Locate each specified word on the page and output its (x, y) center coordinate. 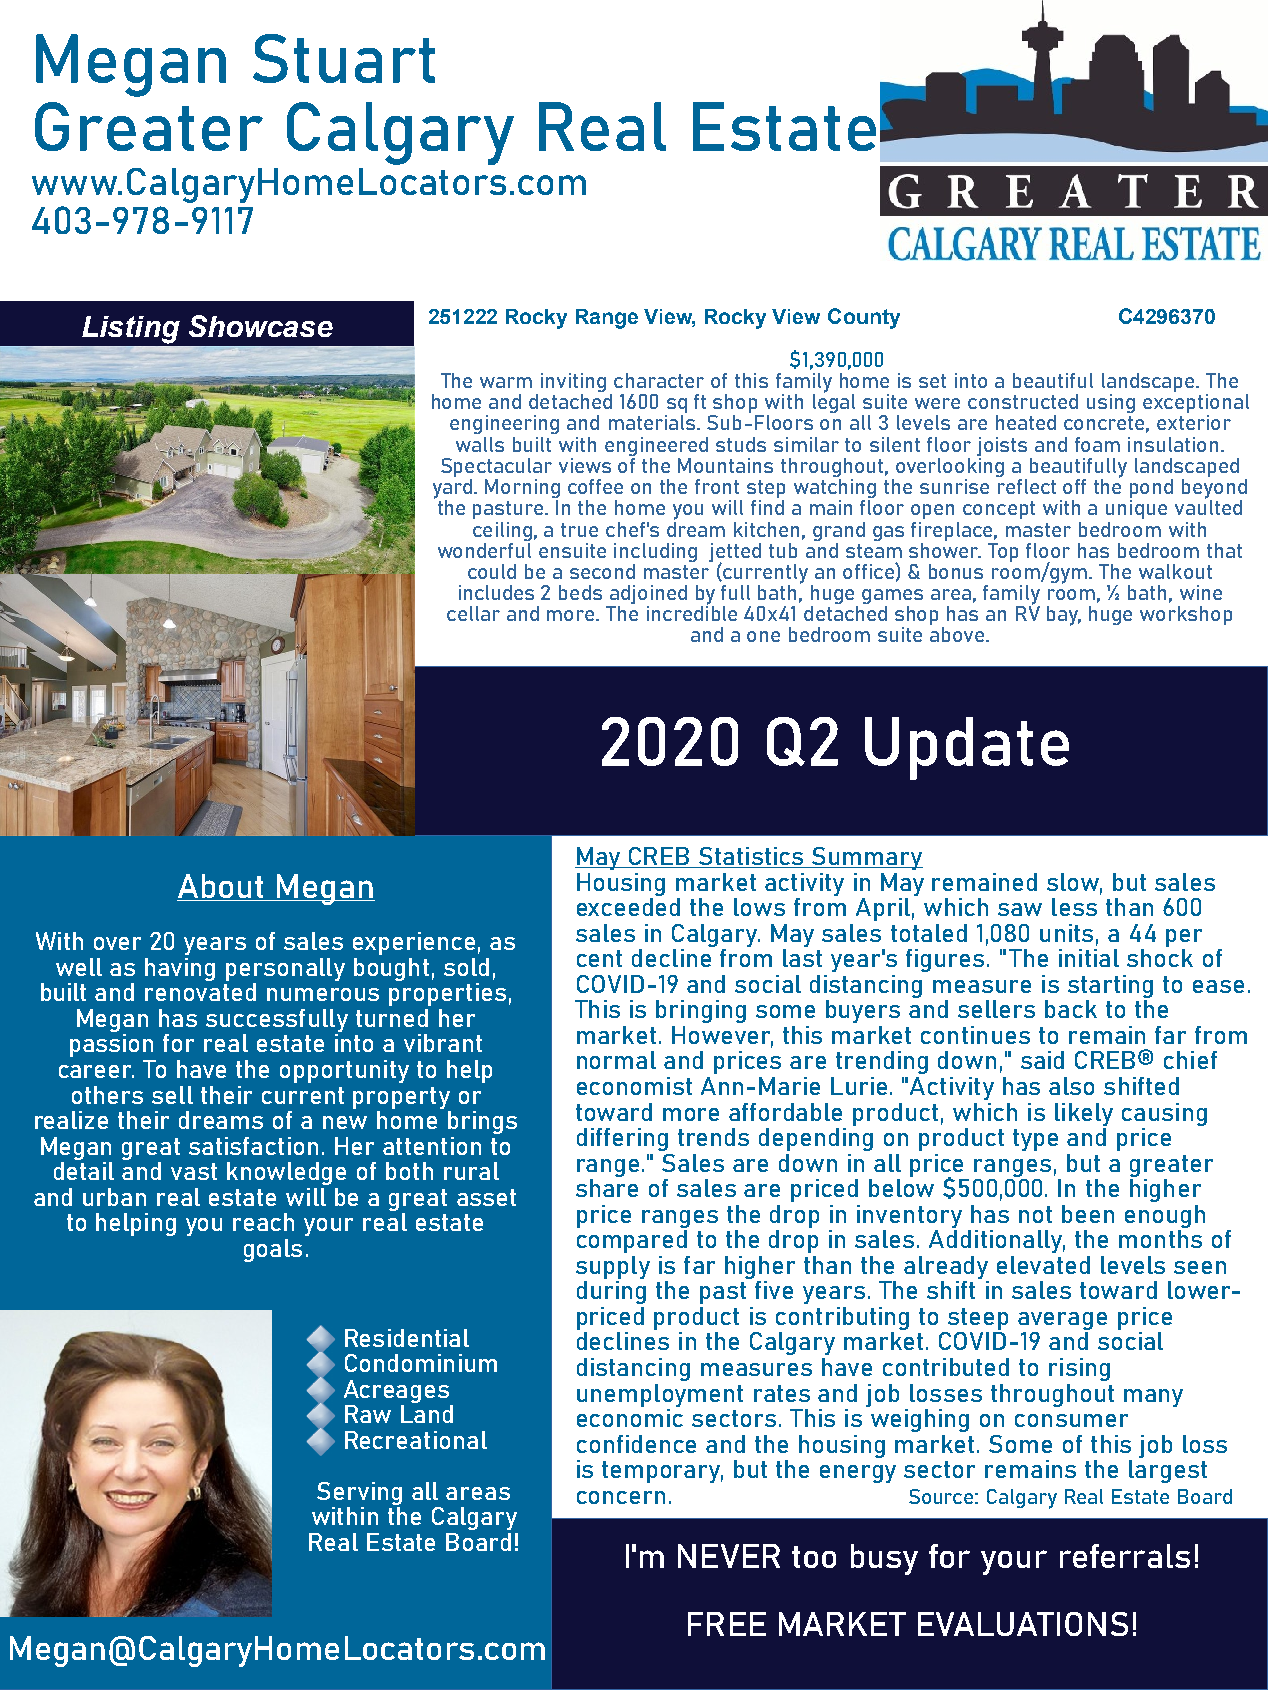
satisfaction (253, 1146)
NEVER (729, 1556)
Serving (359, 1495)
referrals (1125, 1556)
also (1071, 1086)
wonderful (484, 549)
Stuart (344, 58)
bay (1064, 616)
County (864, 318)
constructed (1023, 401)
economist (634, 1086)
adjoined (647, 596)
